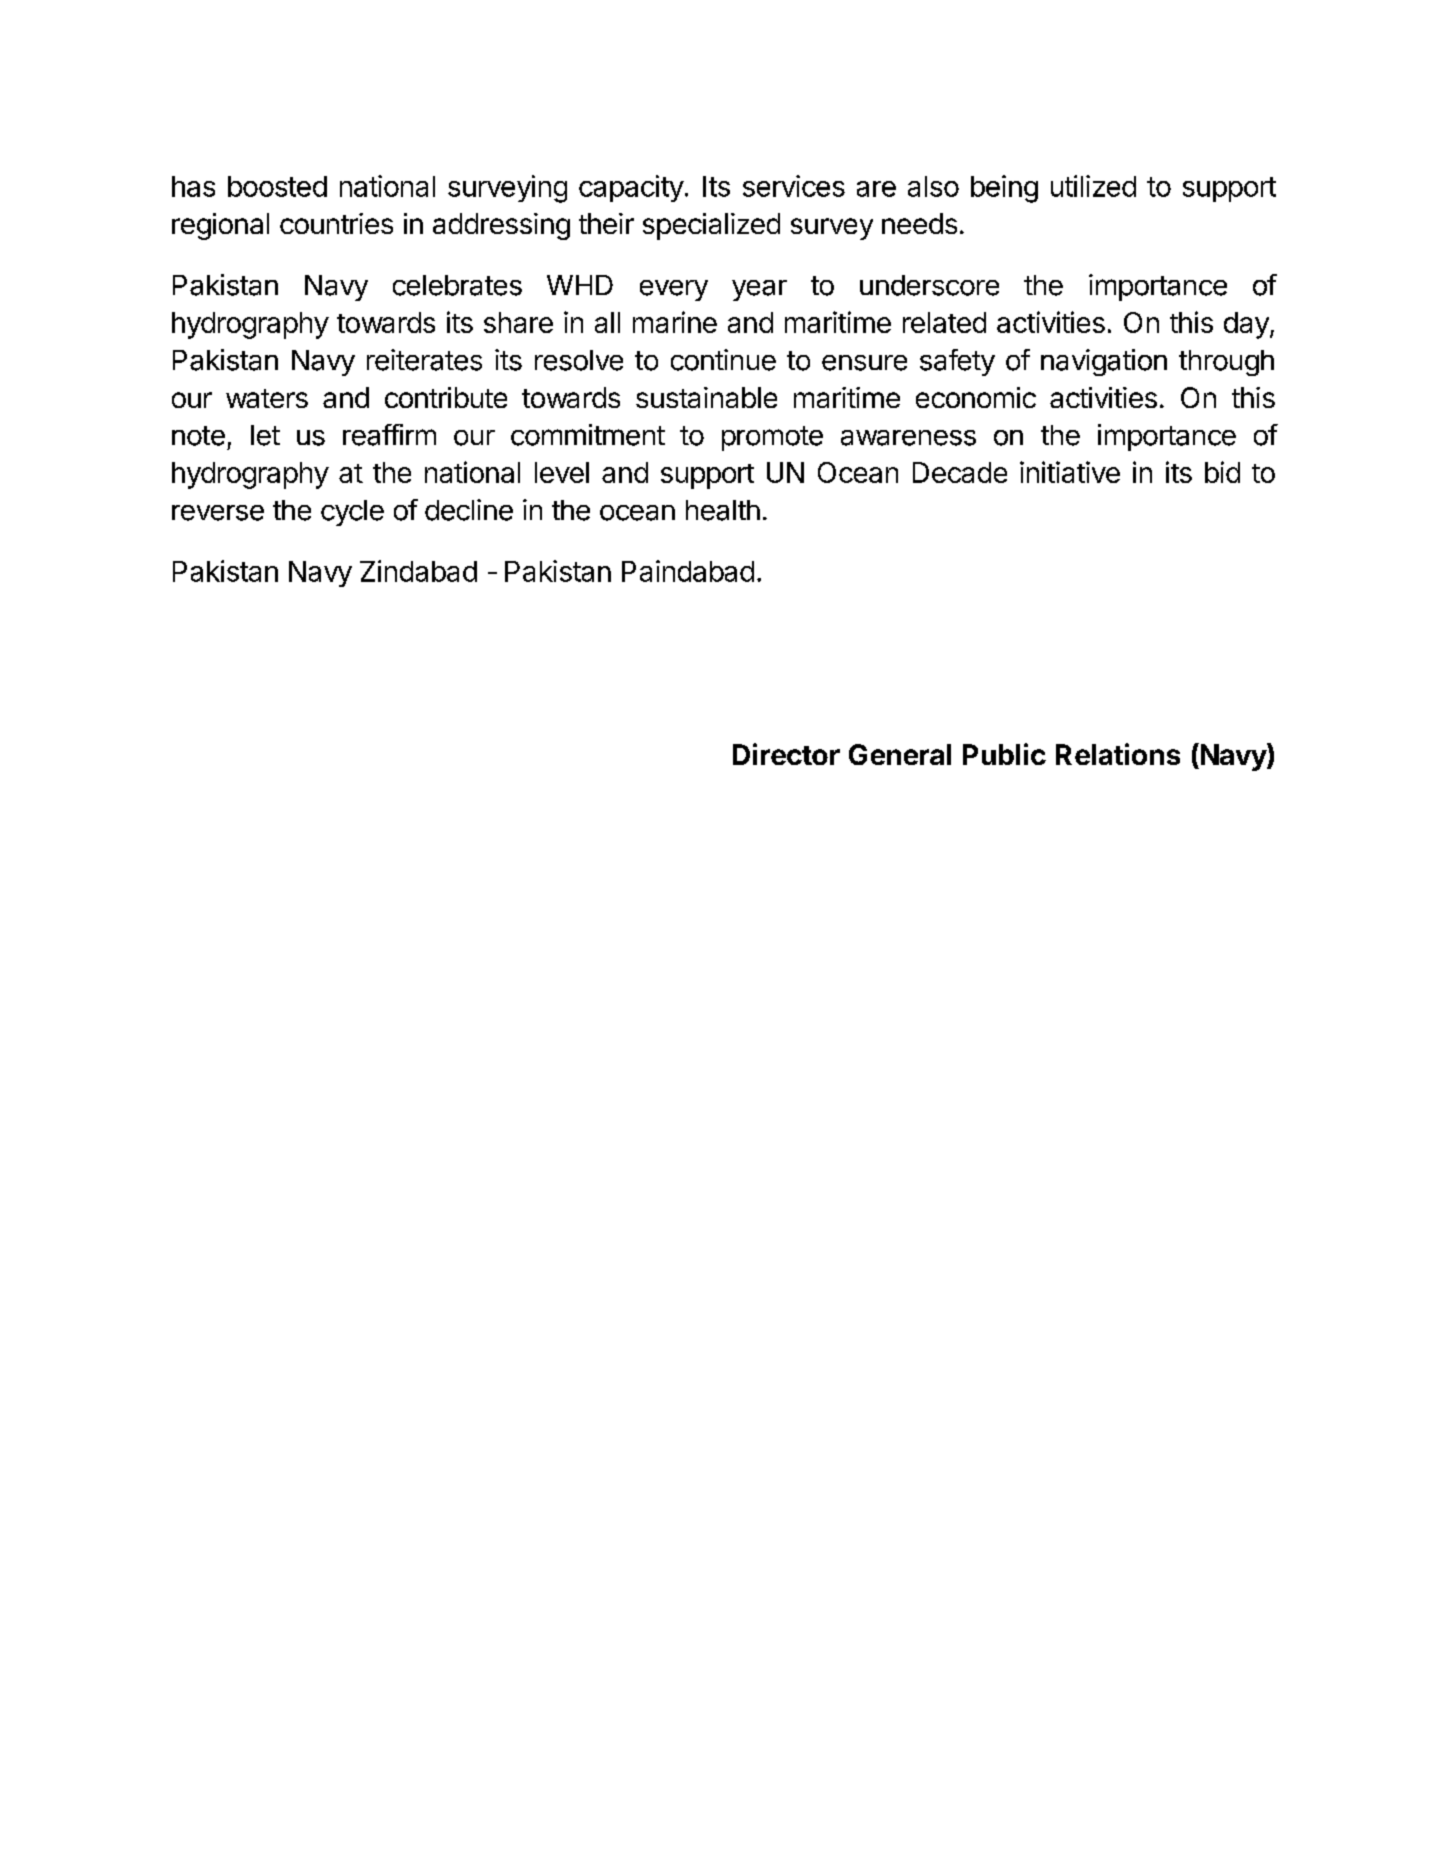 The height and width of the screenshot is (1872, 1446). What do you see at coordinates (352, 513) in the screenshot?
I see `cycle` at bounding box center [352, 513].
